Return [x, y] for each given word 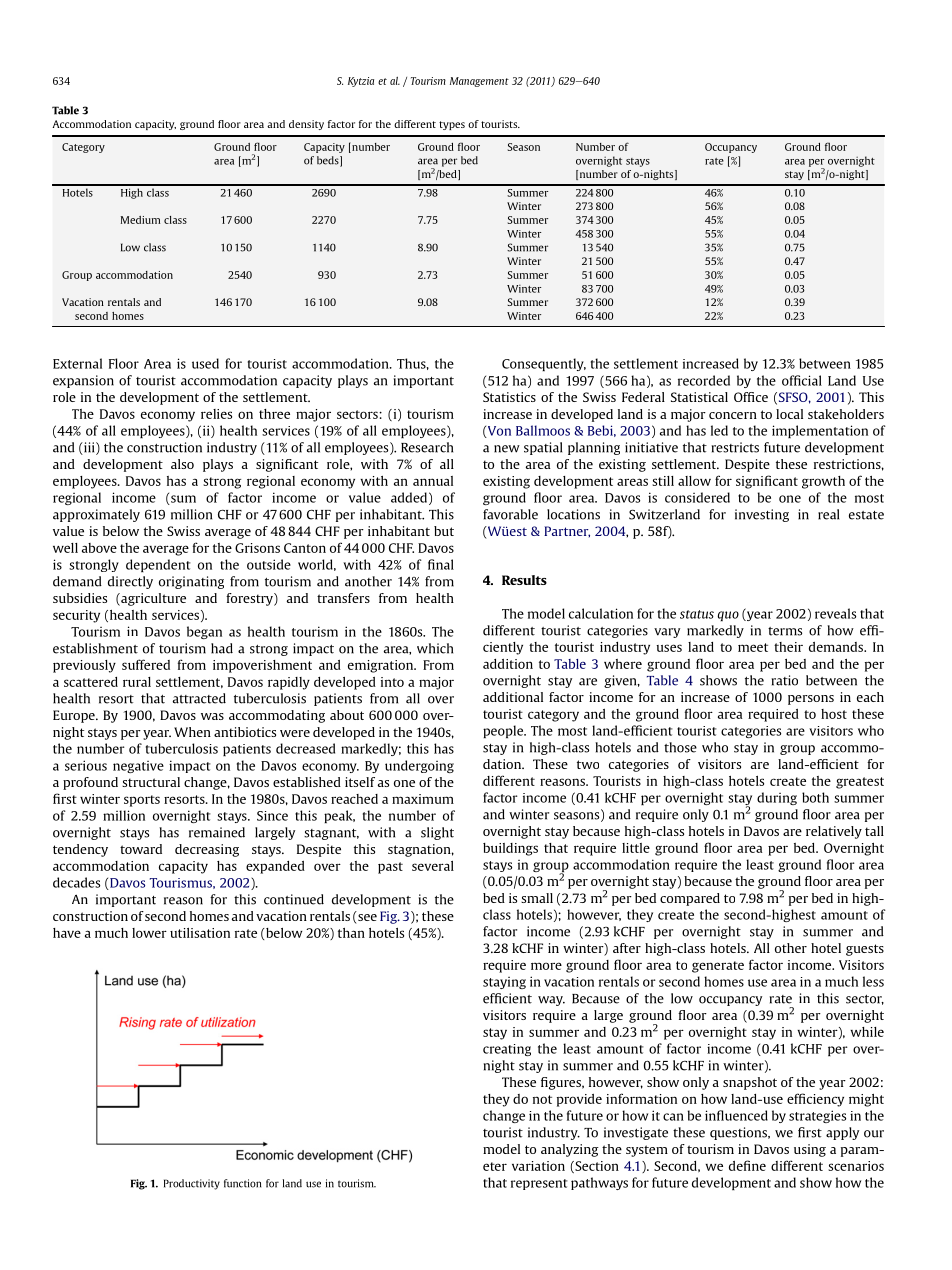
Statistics [509, 397]
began [204, 632]
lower [149, 933]
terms [785, 631]
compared [690, 899]
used [205, 363]
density [306, 125]
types [452, 125]
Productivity [192, 1184]
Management [479, 82]
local [789, 414]
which [435, 648]
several [433, 866]
